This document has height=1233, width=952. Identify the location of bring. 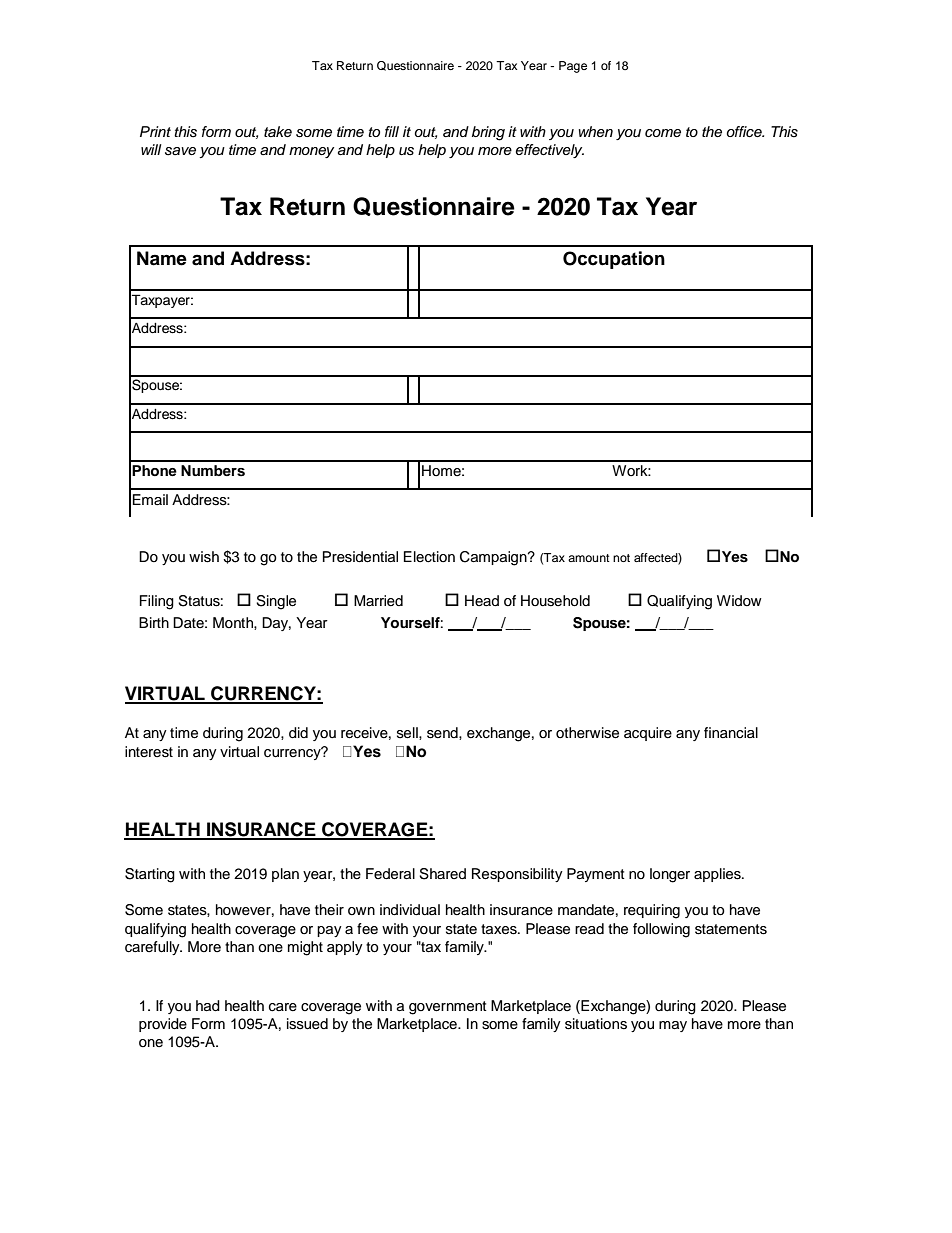
(488, 133).
